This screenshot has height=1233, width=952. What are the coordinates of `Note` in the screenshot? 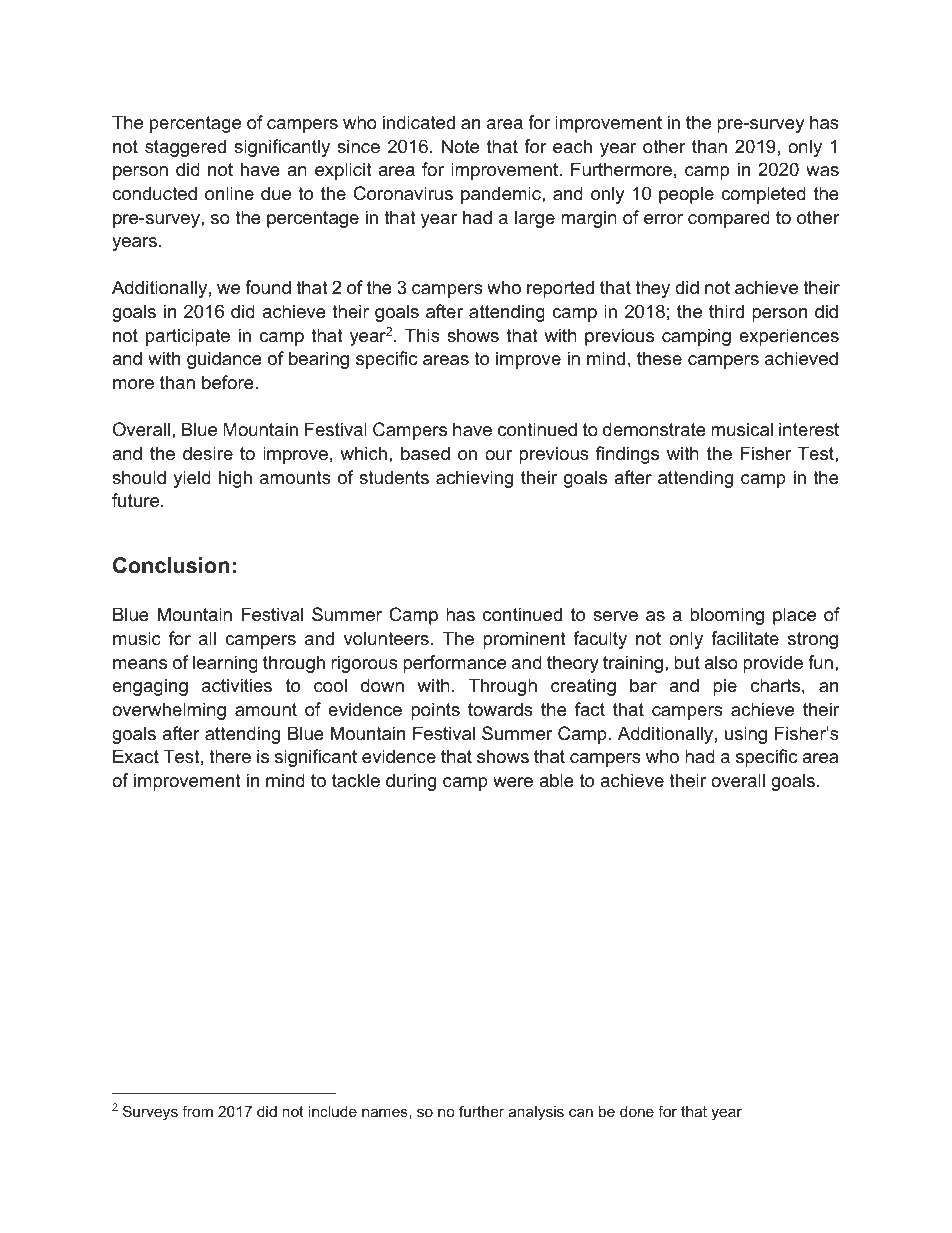 It's located at (460, 146).
